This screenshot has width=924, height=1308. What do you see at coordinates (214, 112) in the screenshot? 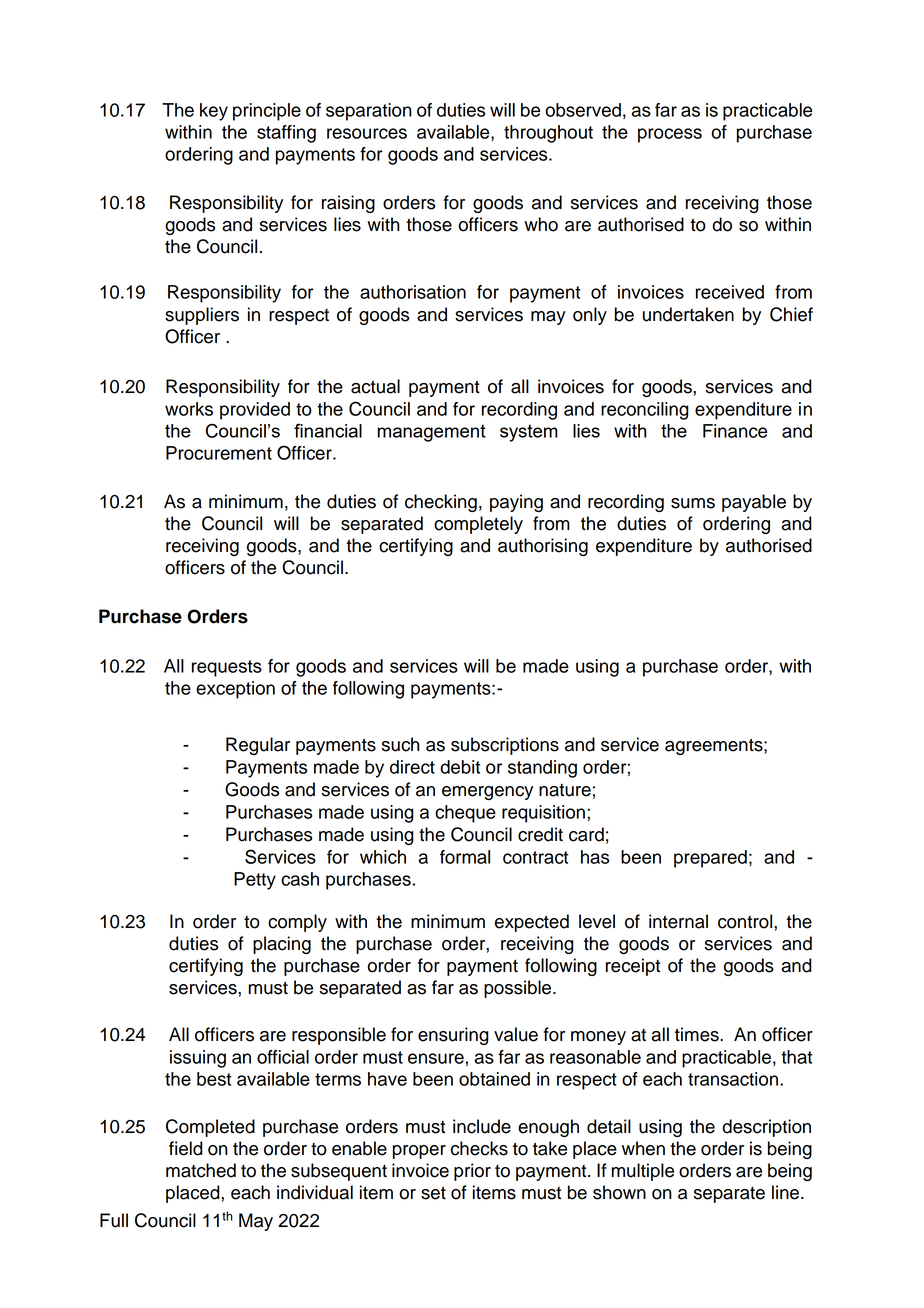
I see `key` at bounding box center [214, 112].
